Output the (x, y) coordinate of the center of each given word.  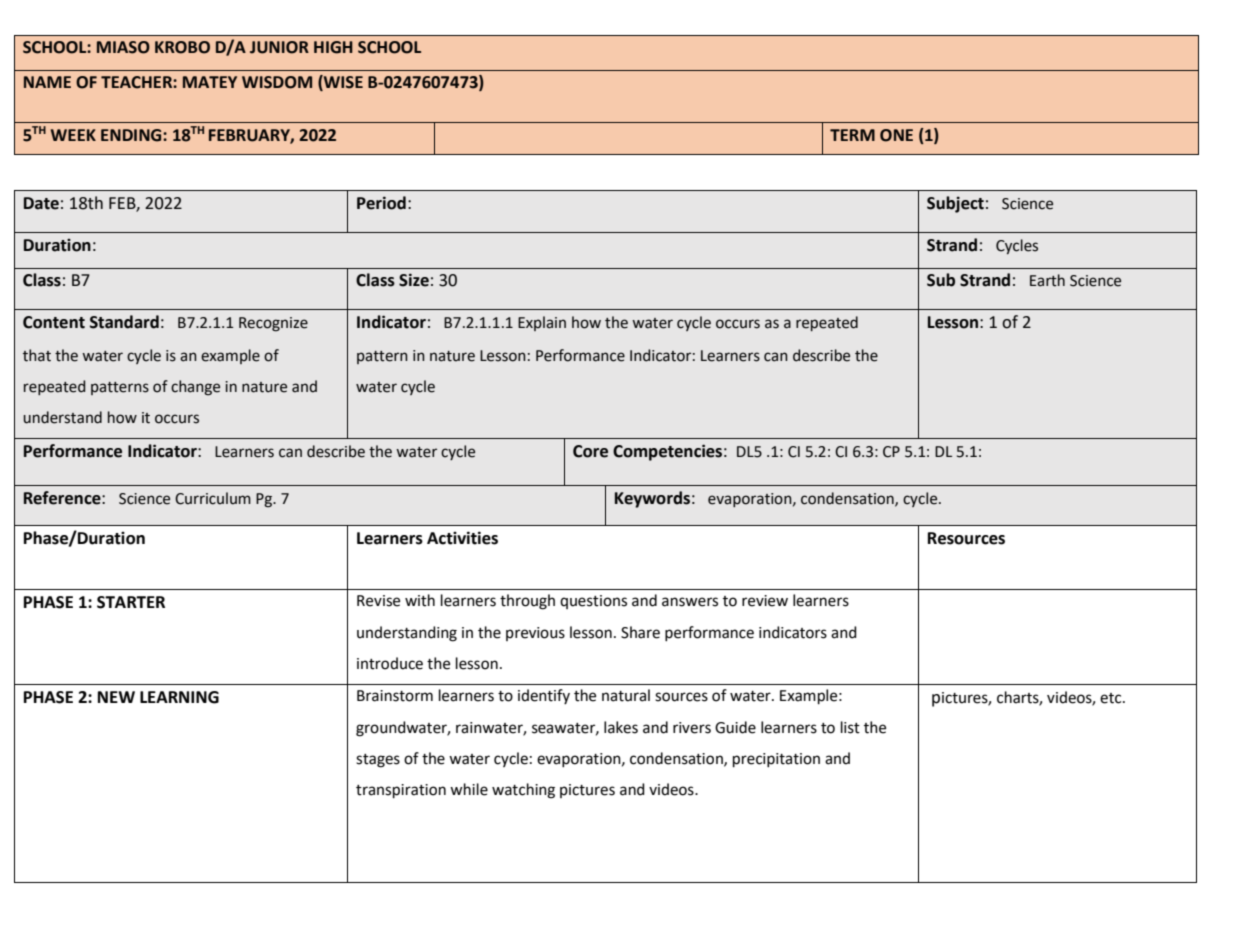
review (765, 601)
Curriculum (213, 498)
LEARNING (179, 697)
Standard (124, 322)
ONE (896, 135)
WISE (342, 83)
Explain (542, 323)
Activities (462, 538)
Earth (1047, 280)
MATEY (210, 82)
